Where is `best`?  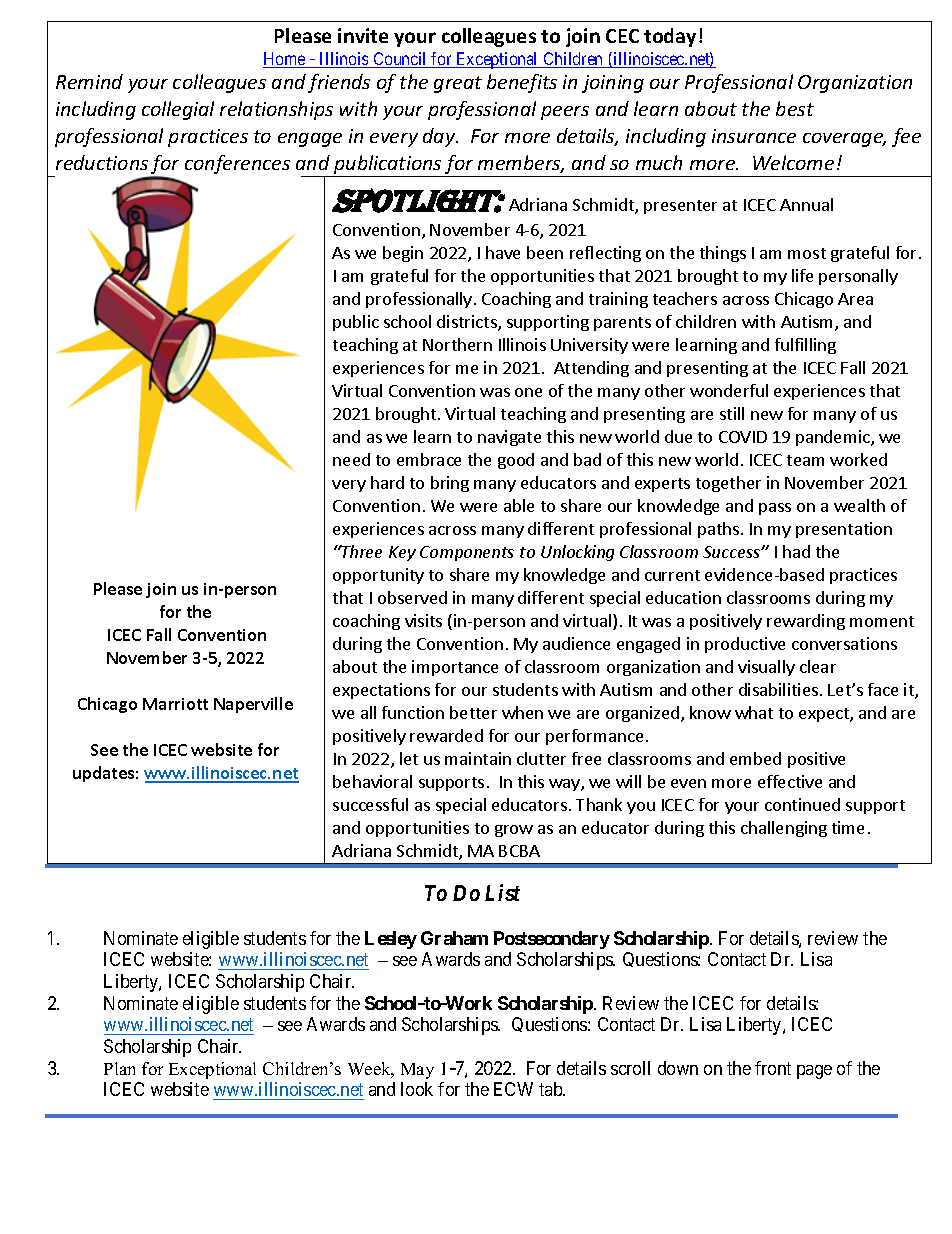
best is located at coordinates (795, 108).
